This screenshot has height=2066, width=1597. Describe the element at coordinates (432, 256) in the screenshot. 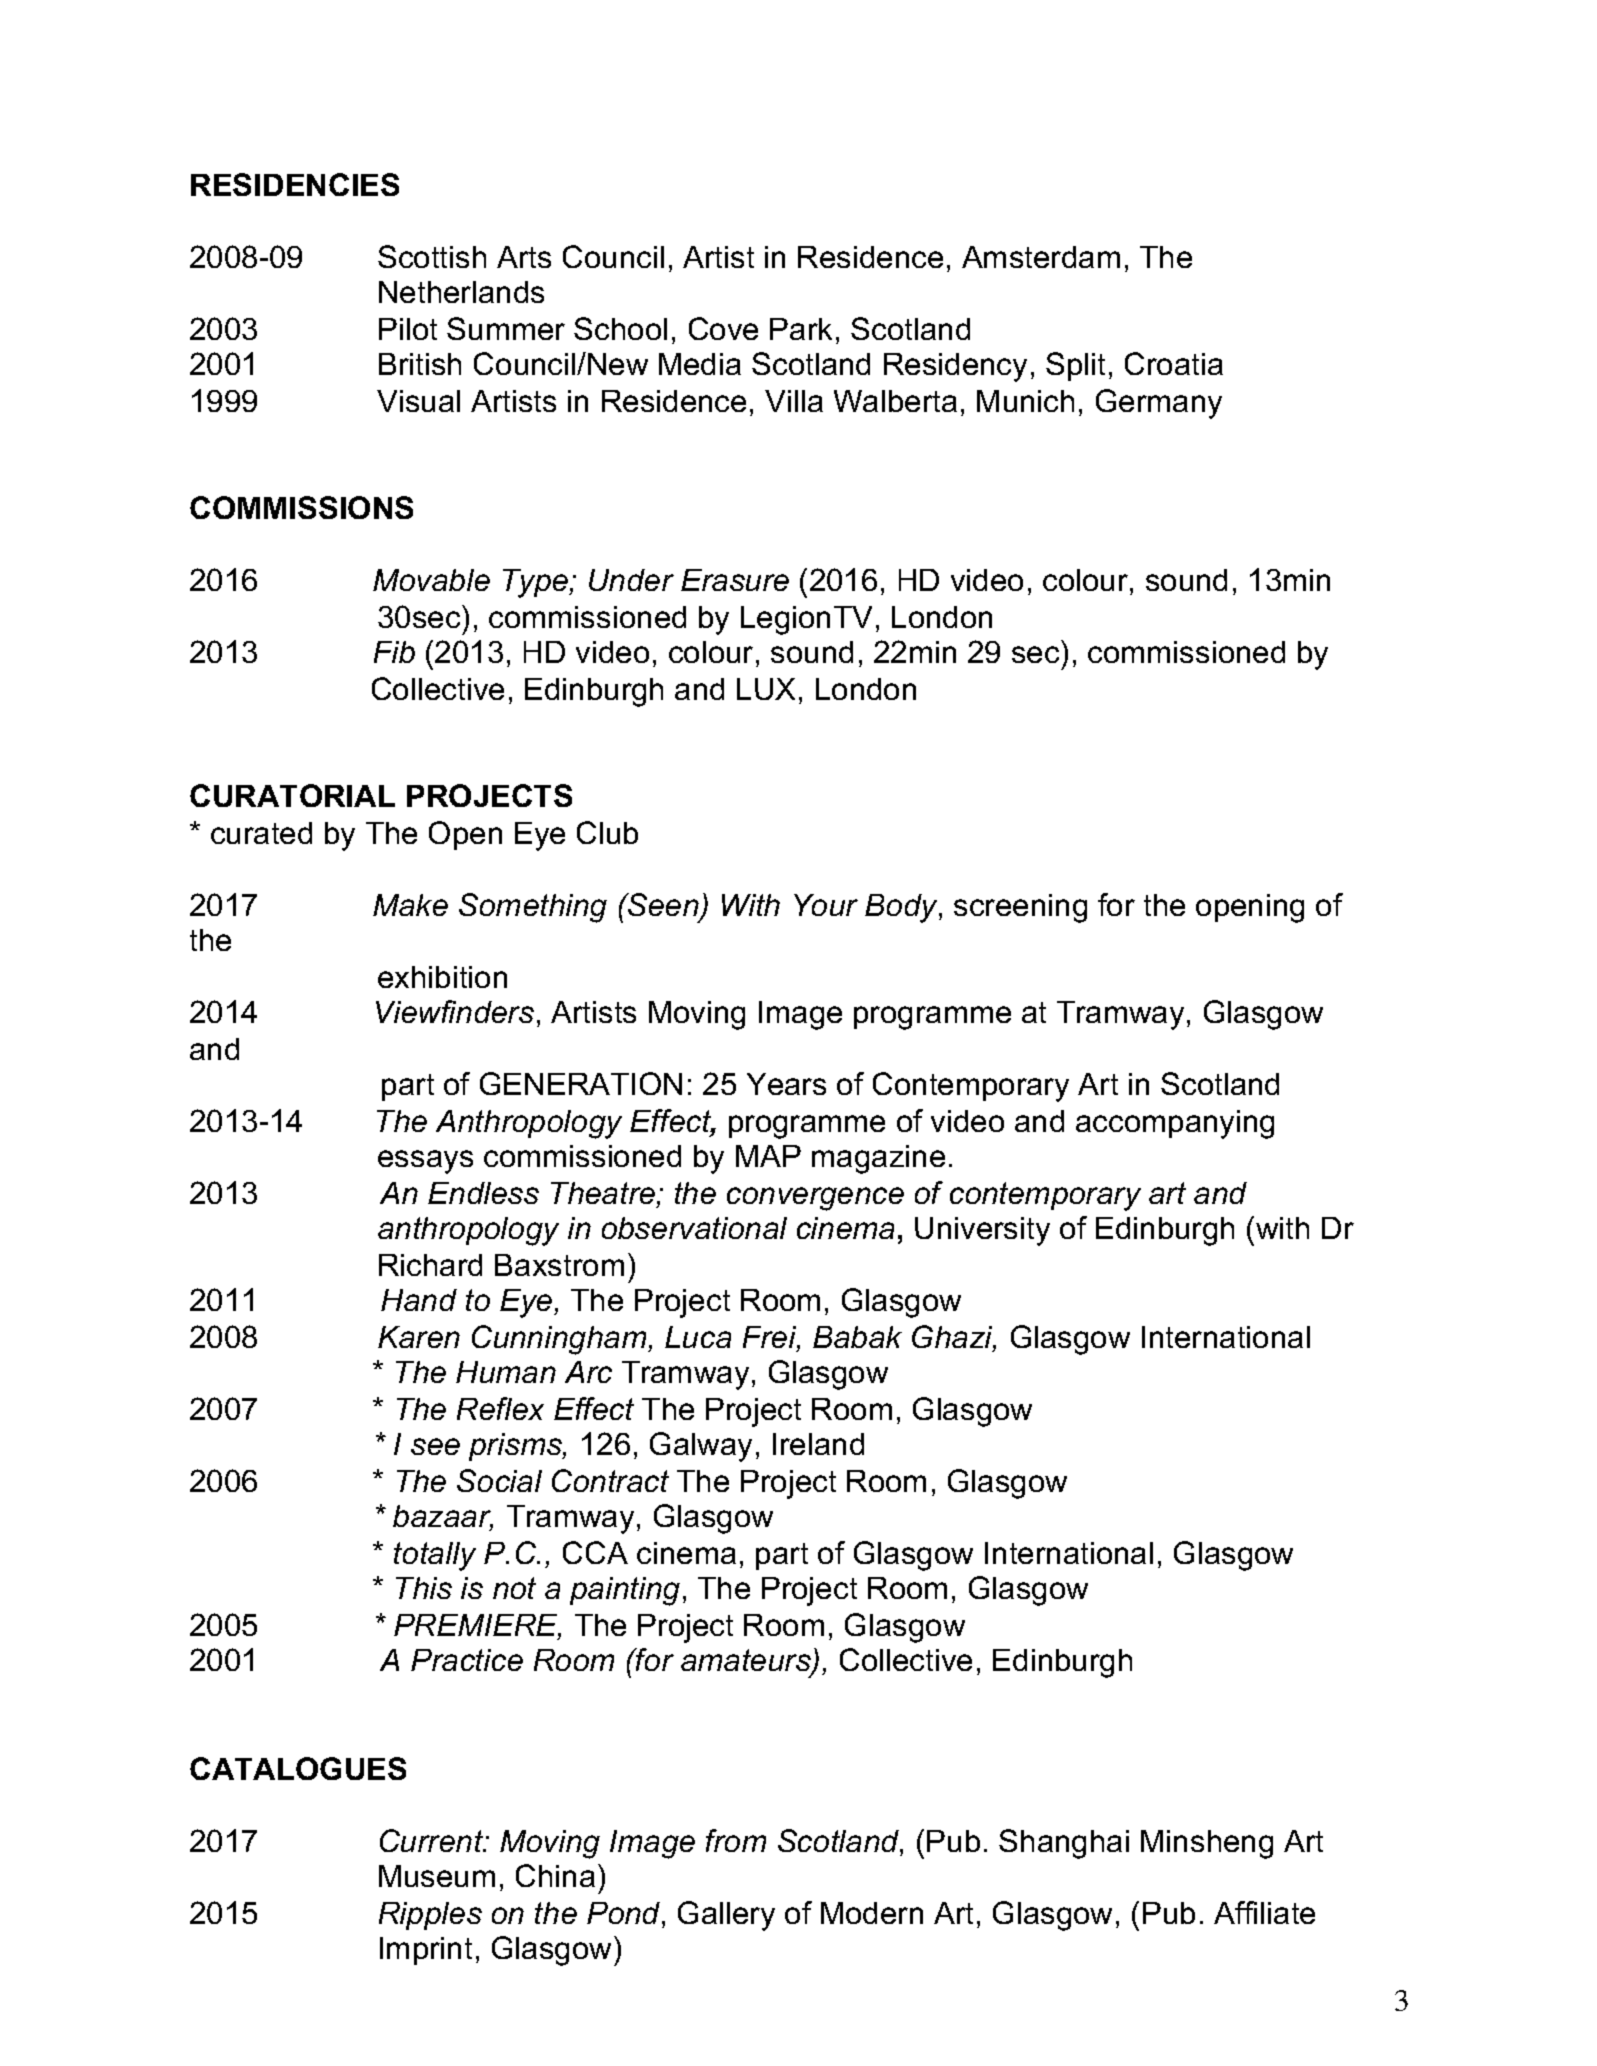

I see `Scottish` at that location.
